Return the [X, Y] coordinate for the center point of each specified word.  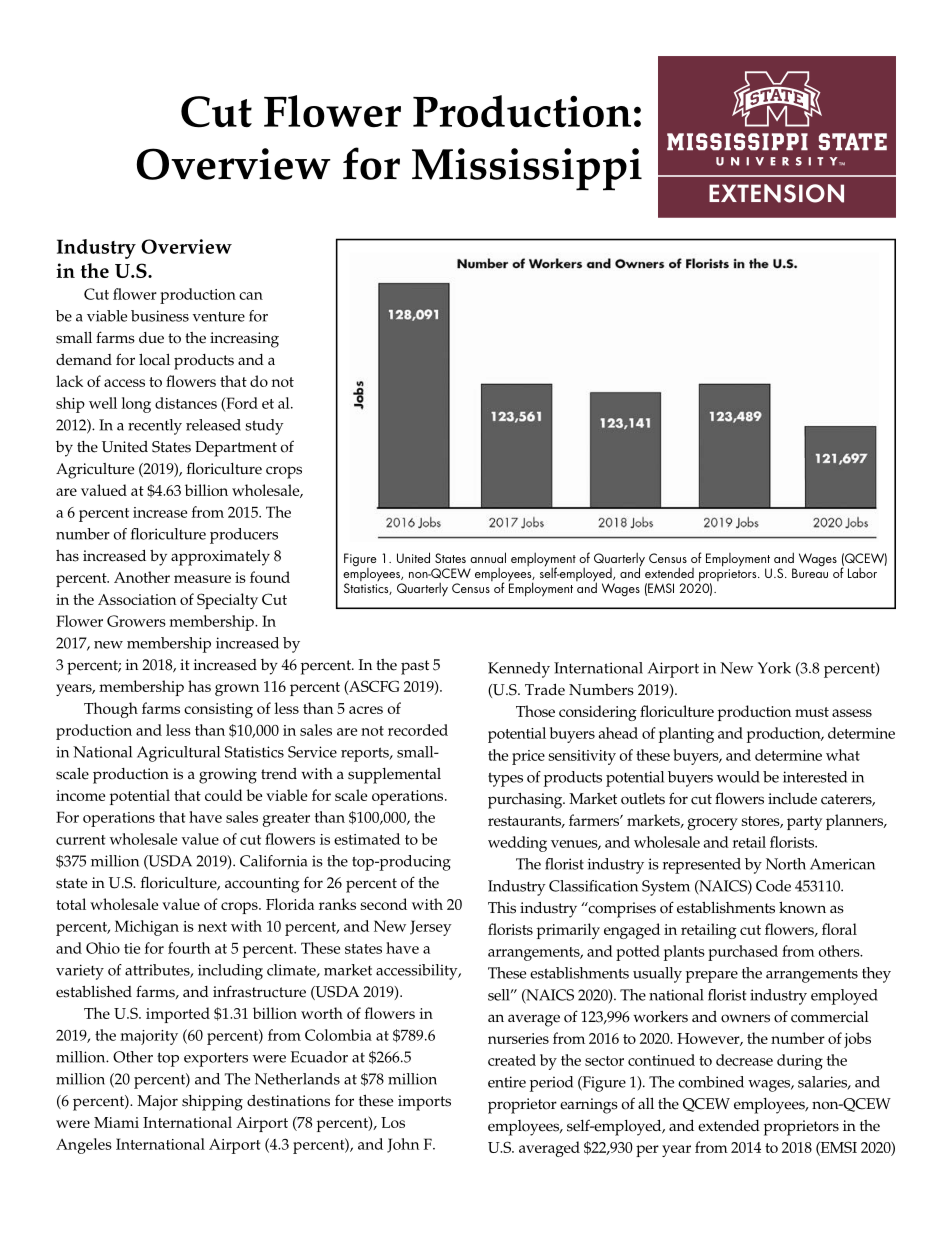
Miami [116, 1122]
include [792, 799]
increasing [244, 340]
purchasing [526, 800]
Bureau [810, 572]
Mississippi [527, 169]
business [160, 316]
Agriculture [95, 471]
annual [488, 557]
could [224, 795]
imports [424, 1103]
